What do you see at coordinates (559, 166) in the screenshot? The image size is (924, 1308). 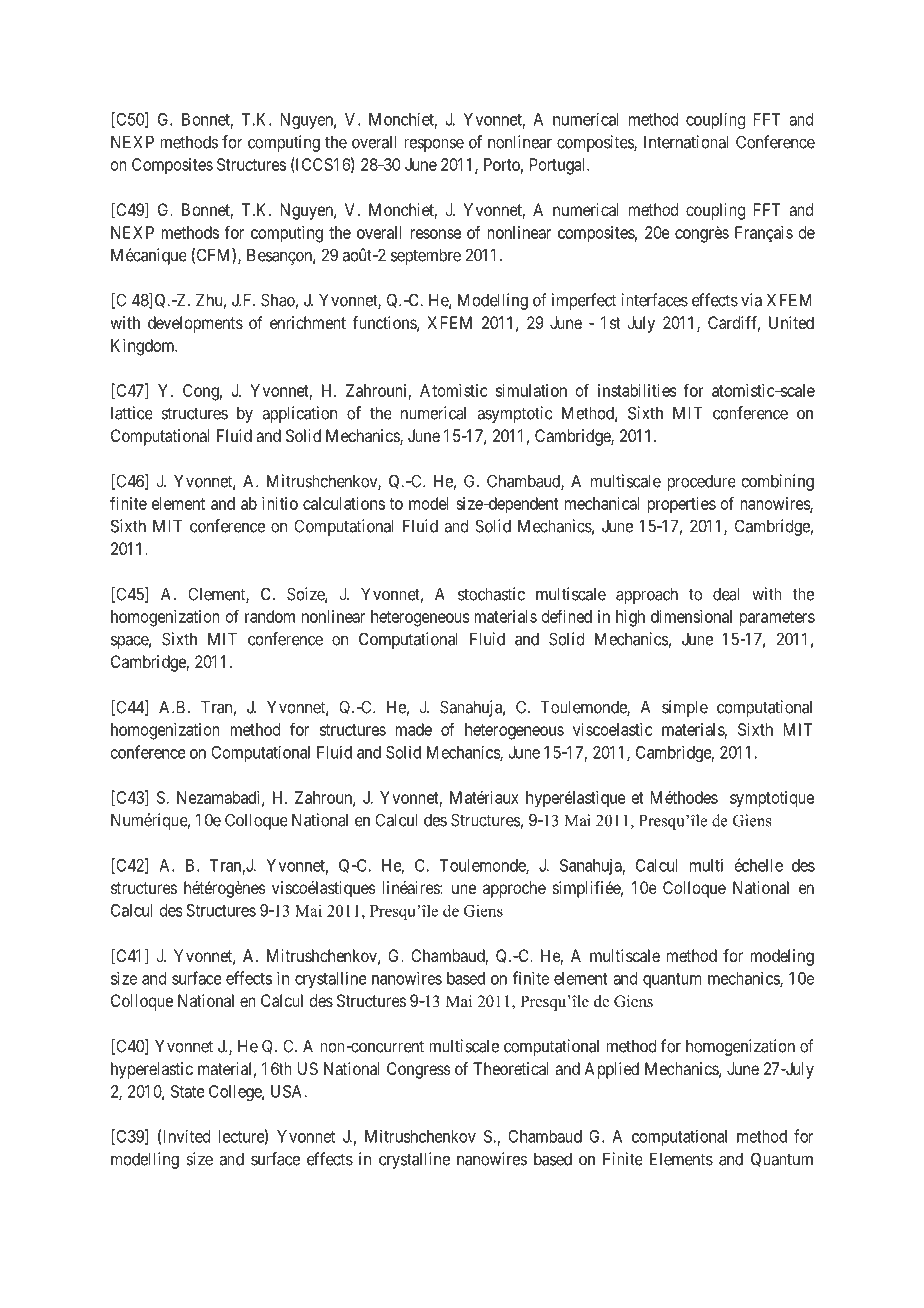 I see `Portugal` at bounding box center [559, 166].
